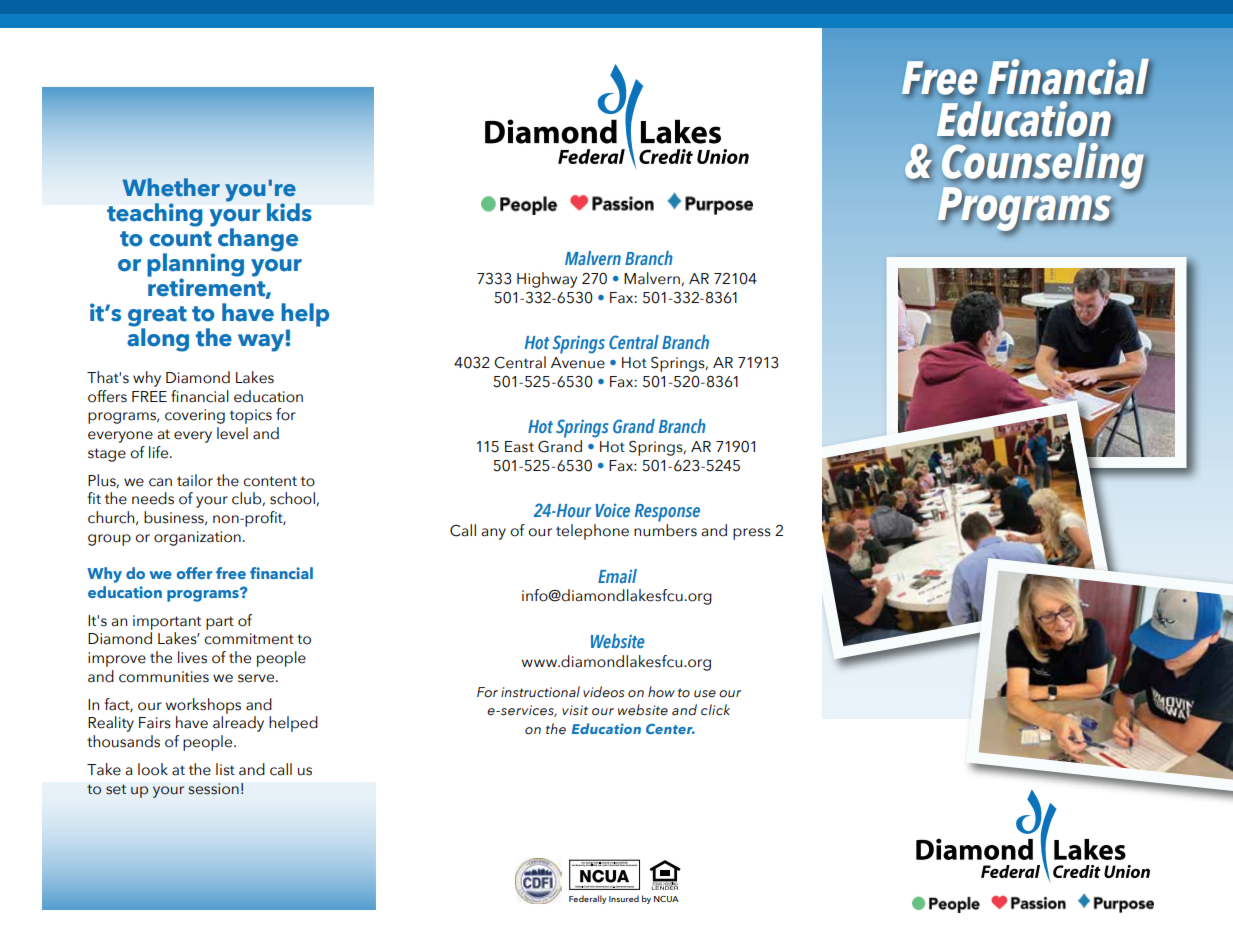 This image has width=1233, height=952. Describe the element at coordinates (519, 447) in the image. I see `East` at that location.
